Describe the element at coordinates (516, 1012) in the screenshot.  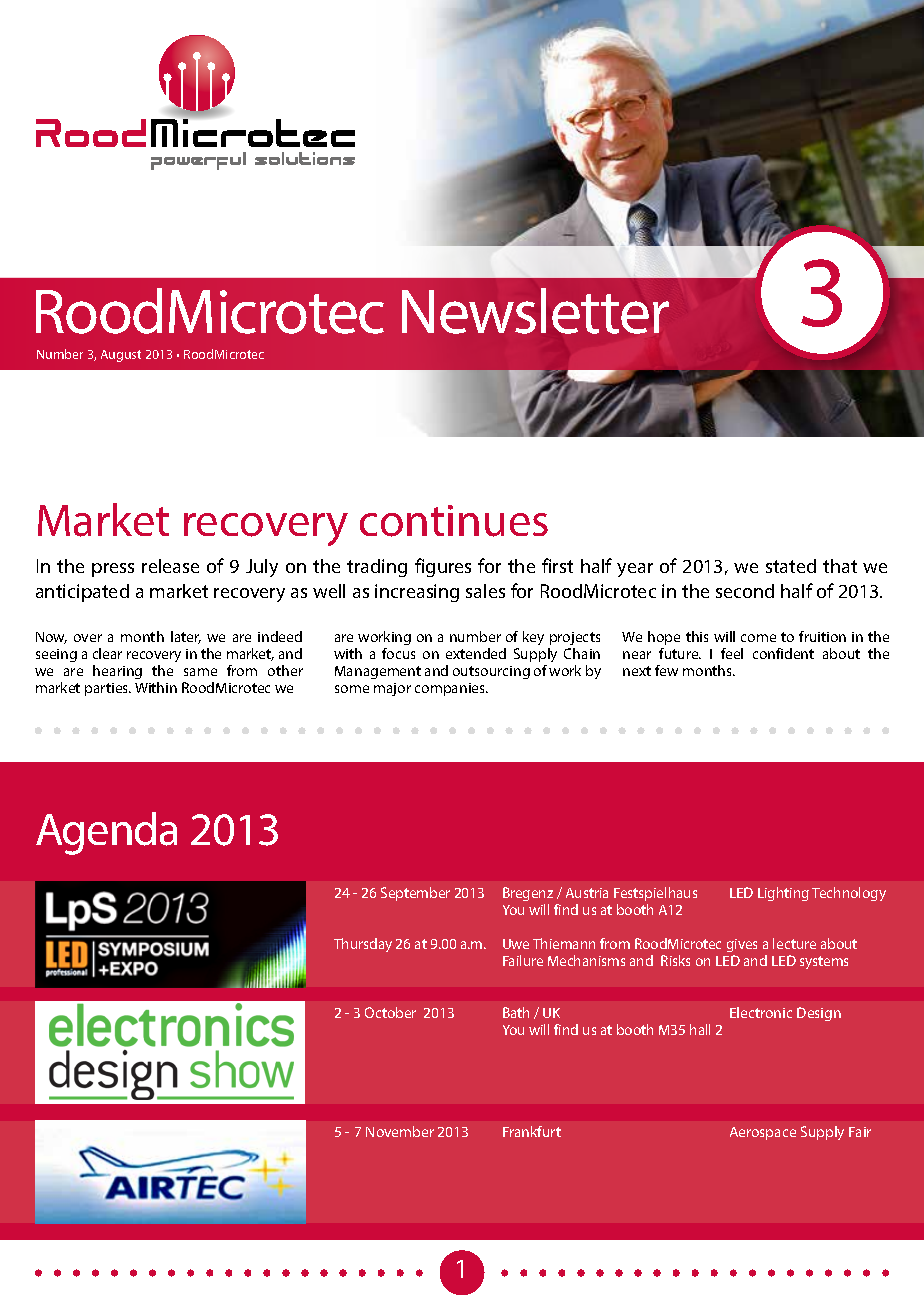
I see `Bath` at that location.
